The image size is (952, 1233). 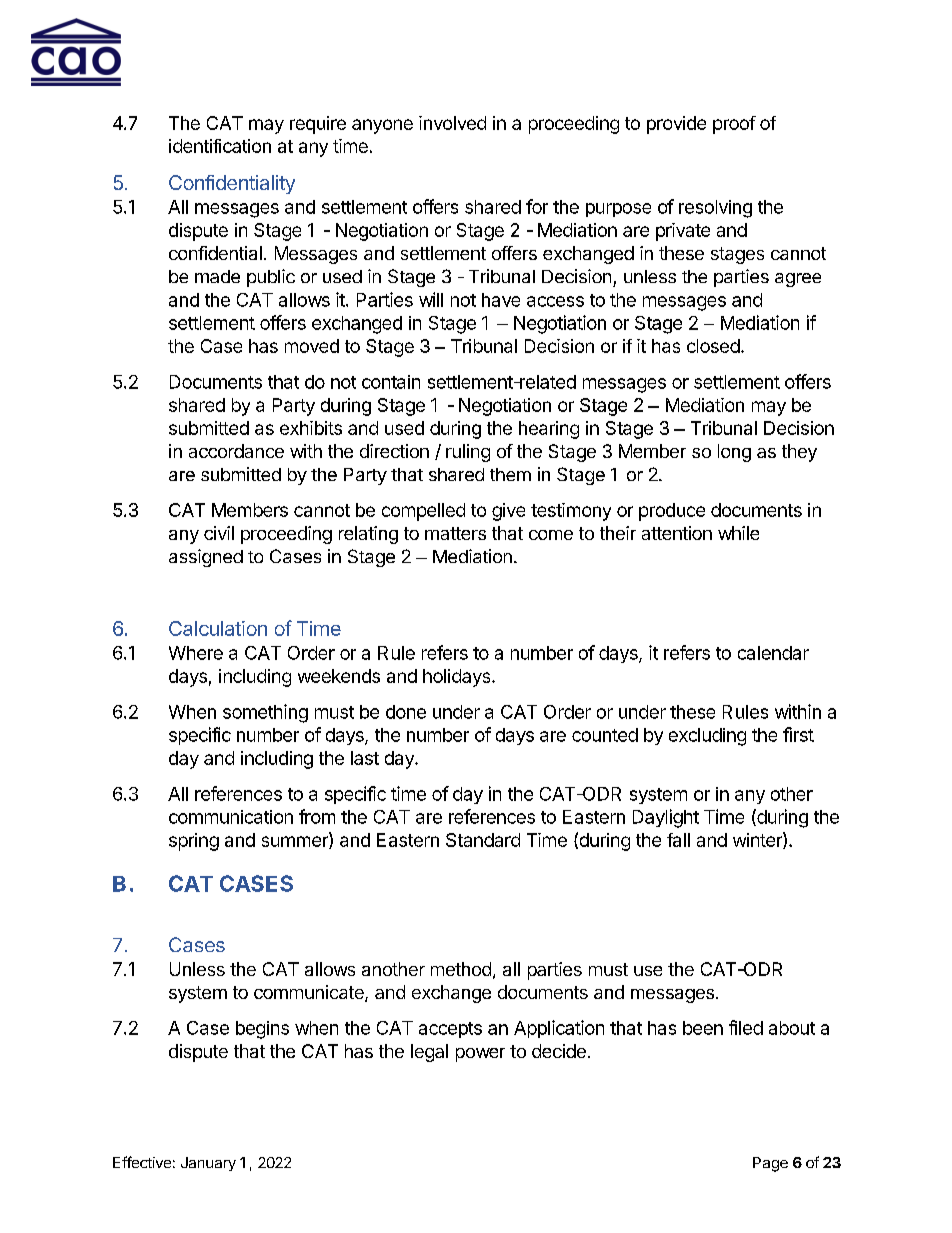 What do you see at coordinates (480, 1055) in the screenshot?
I see `power` at bounding box center [480, 1055].
